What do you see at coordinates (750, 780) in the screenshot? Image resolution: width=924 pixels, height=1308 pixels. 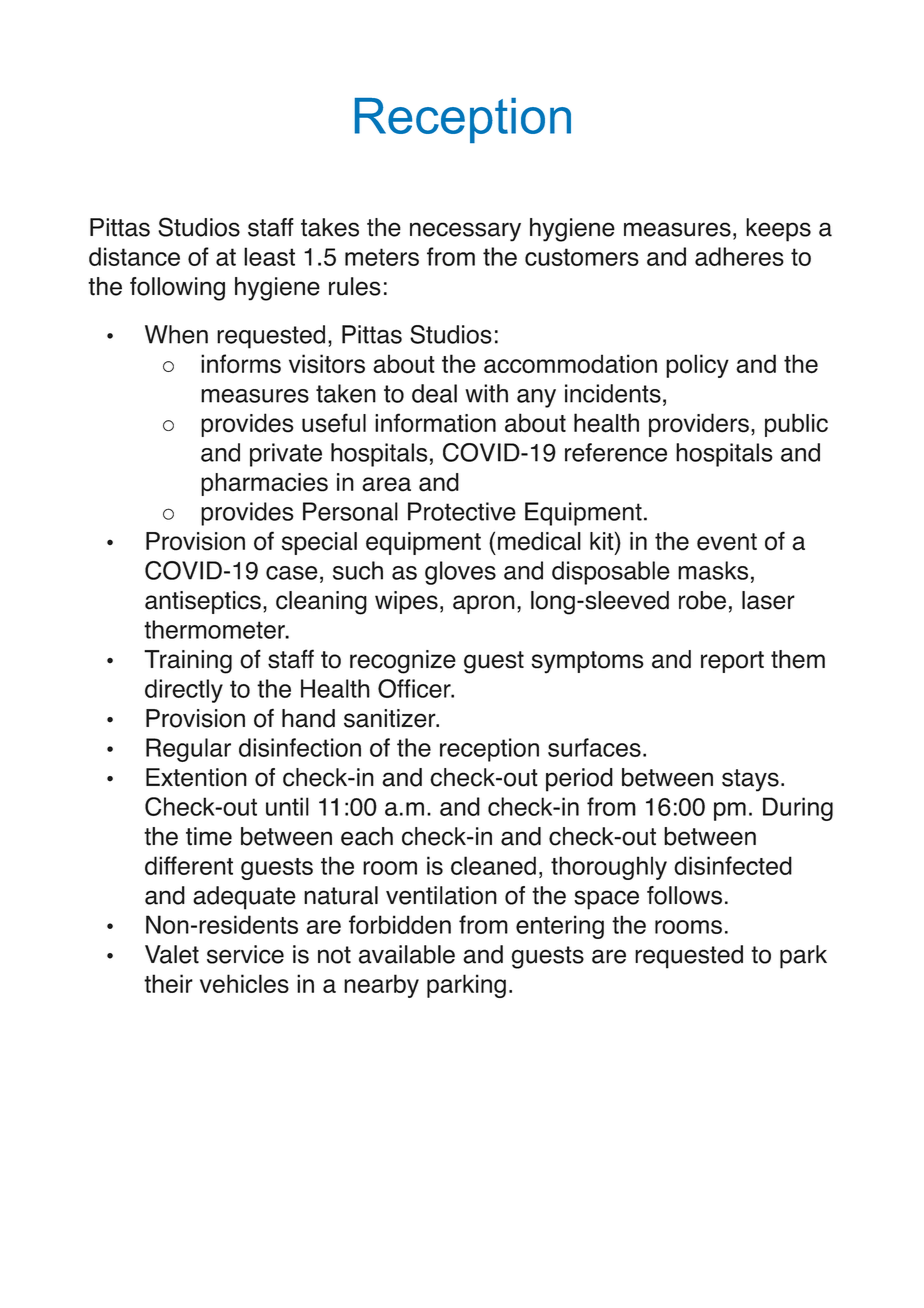 I see `stays` at bounding box center [750, 780].
